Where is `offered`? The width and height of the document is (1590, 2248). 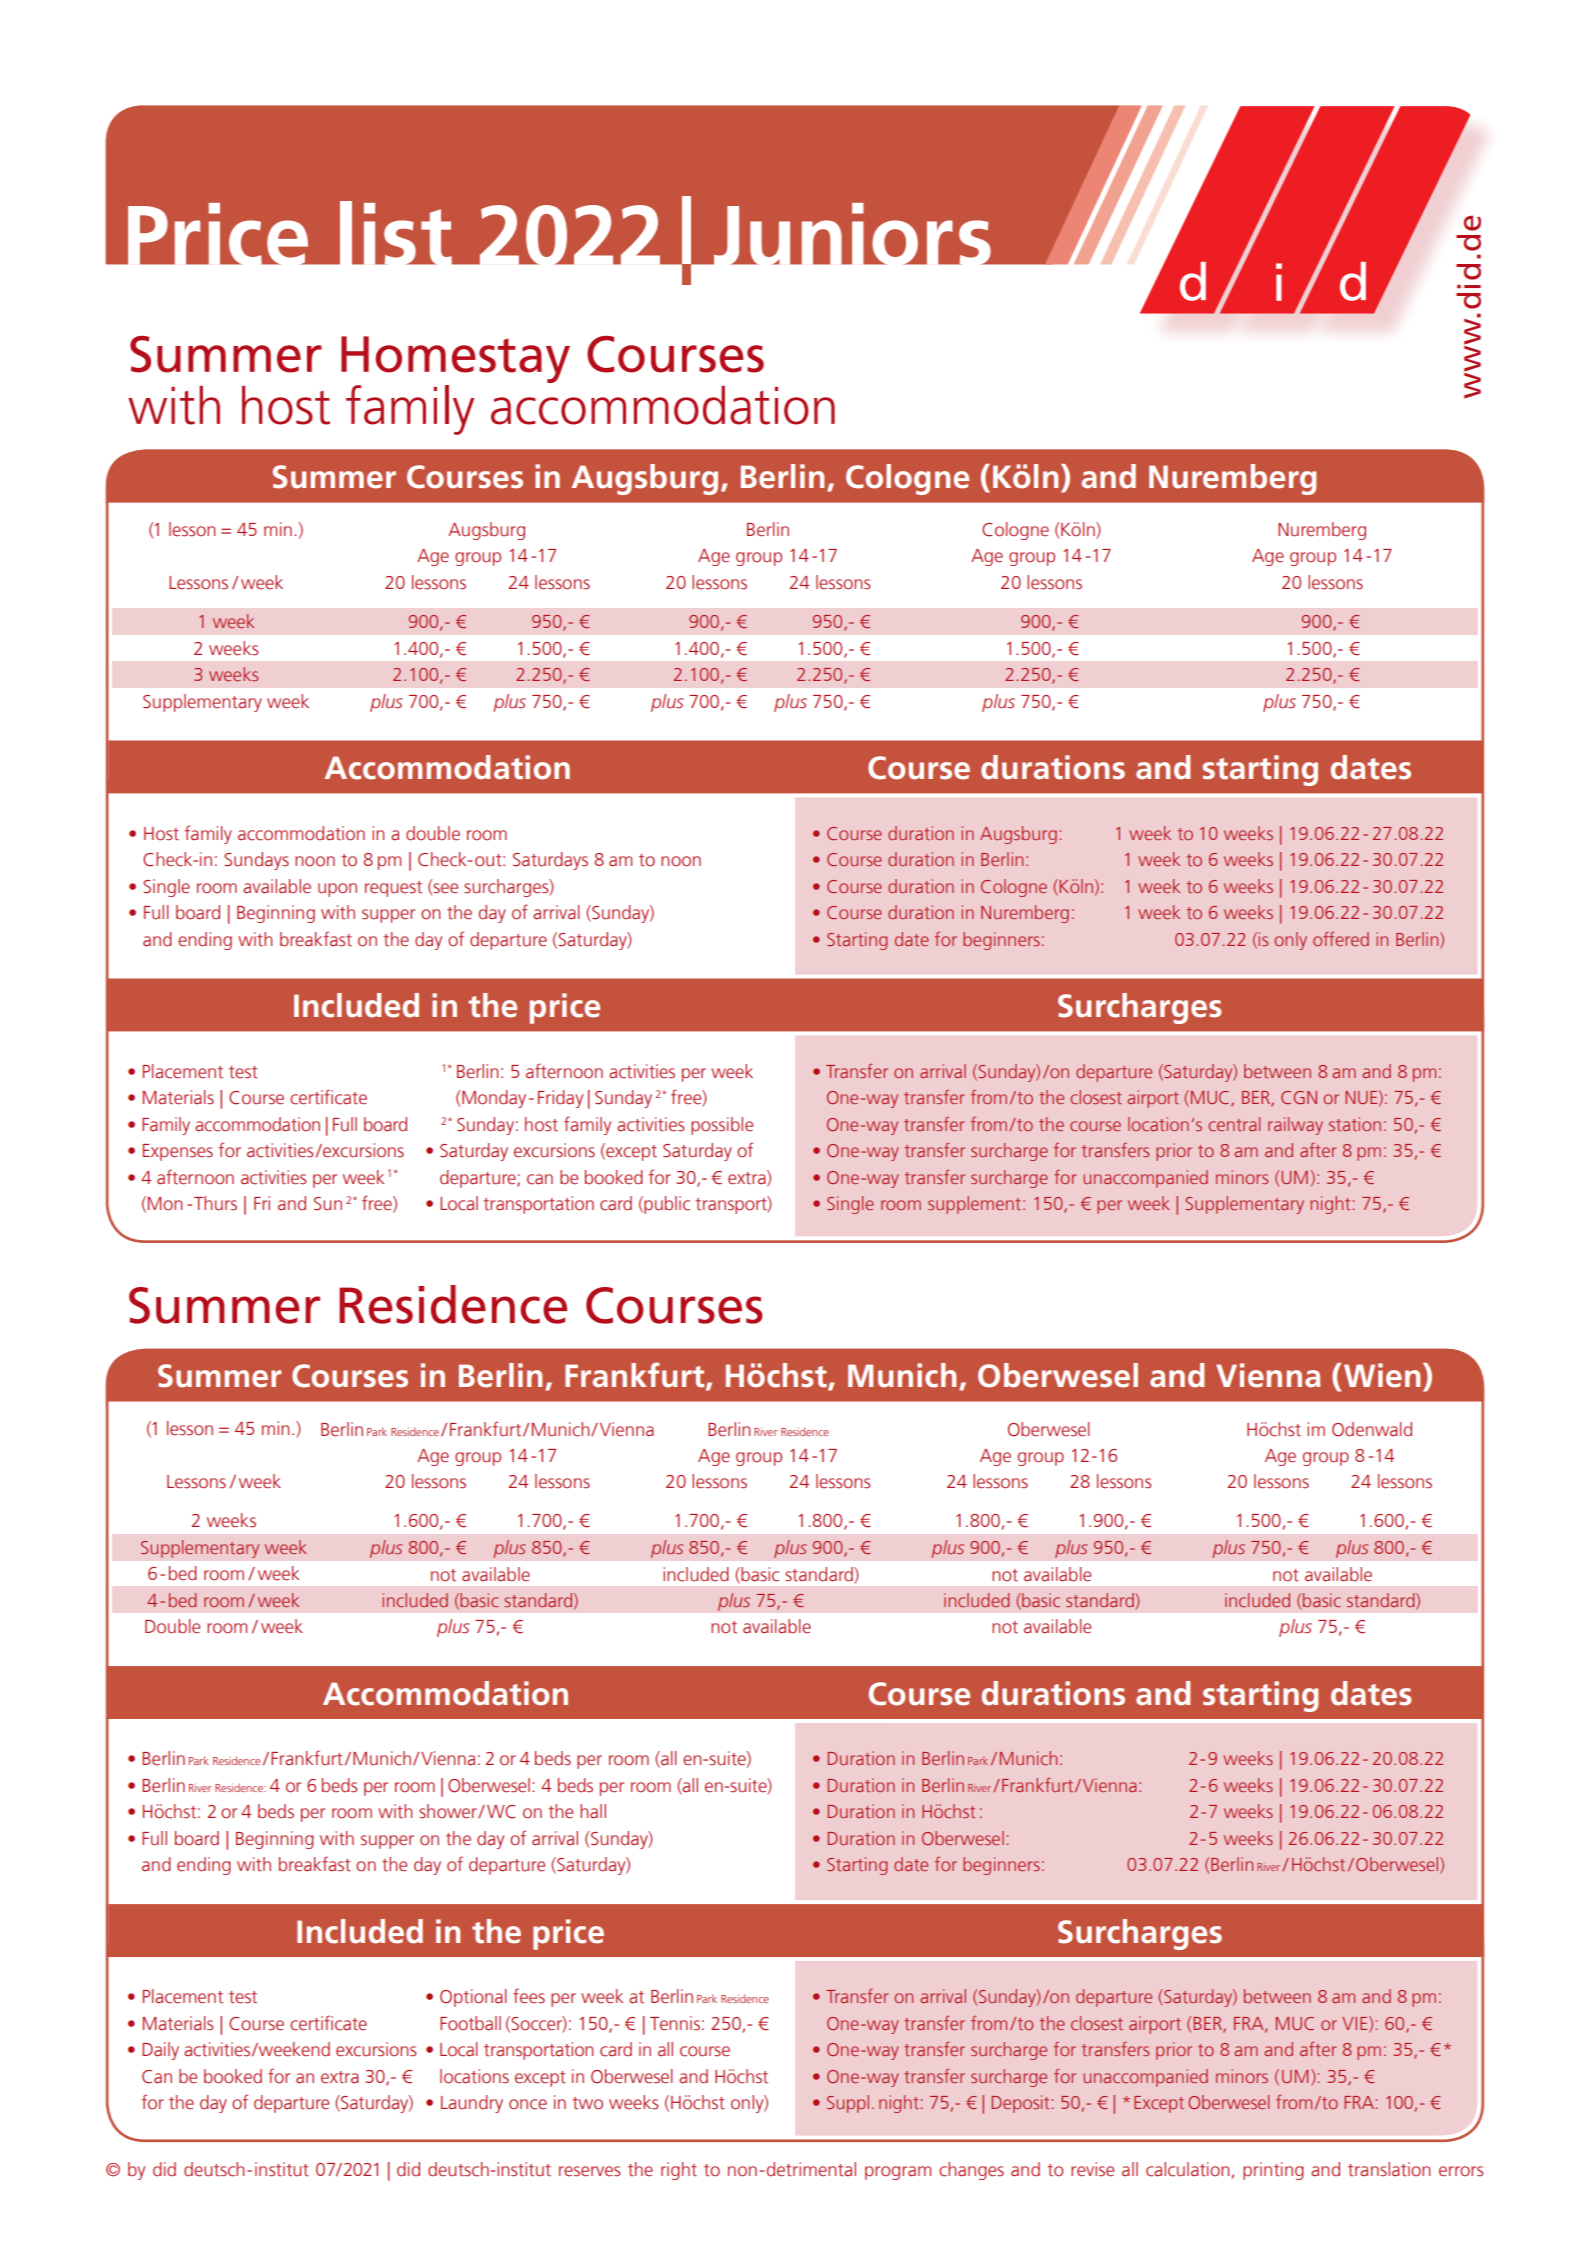 offered is located at coordinates (1341, 939).
